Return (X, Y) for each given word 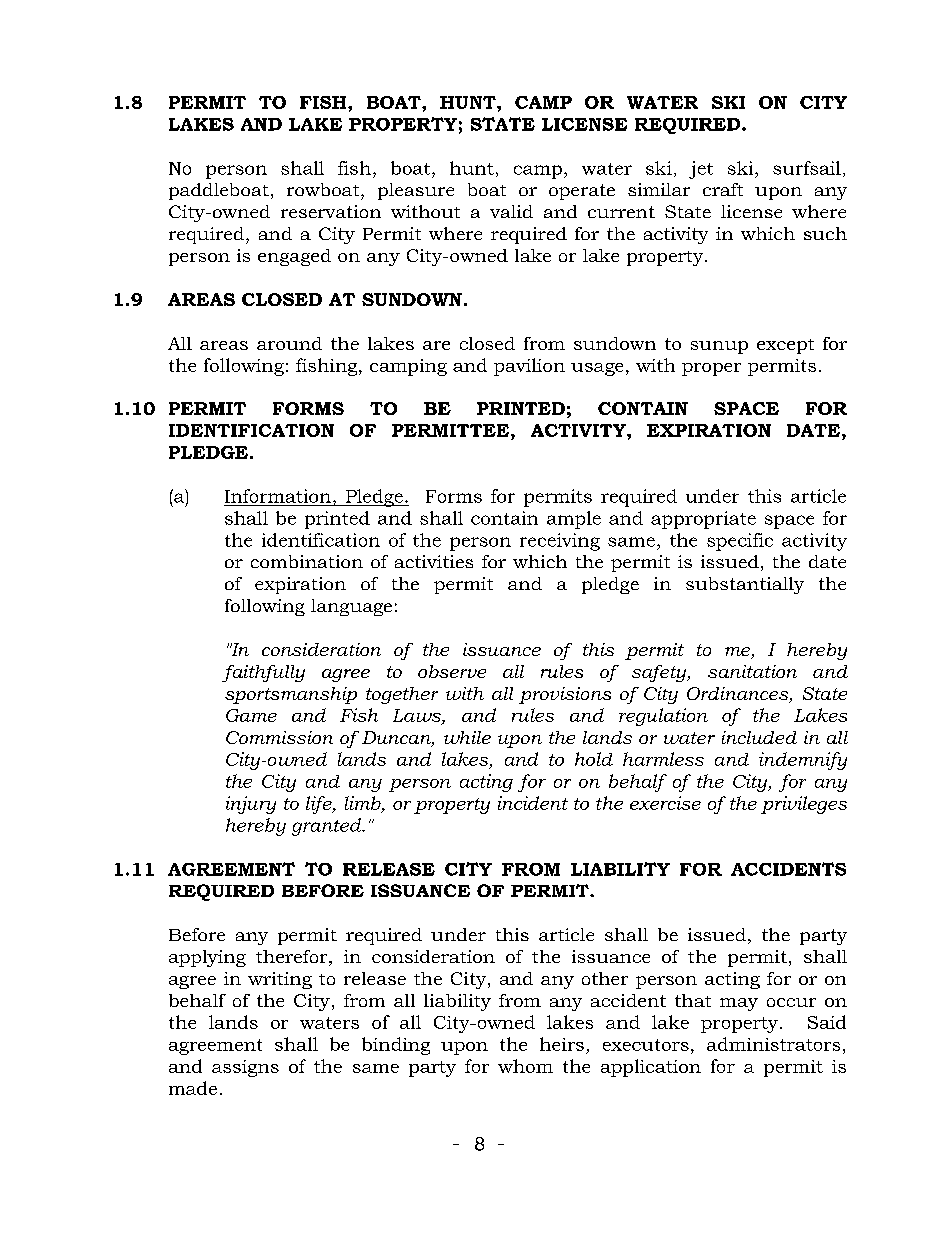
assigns (245, 1068)
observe (452, 671)
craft (723, 189)
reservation (331, 211)
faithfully (263, 673)
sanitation (752, 671)
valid (511, 211)
